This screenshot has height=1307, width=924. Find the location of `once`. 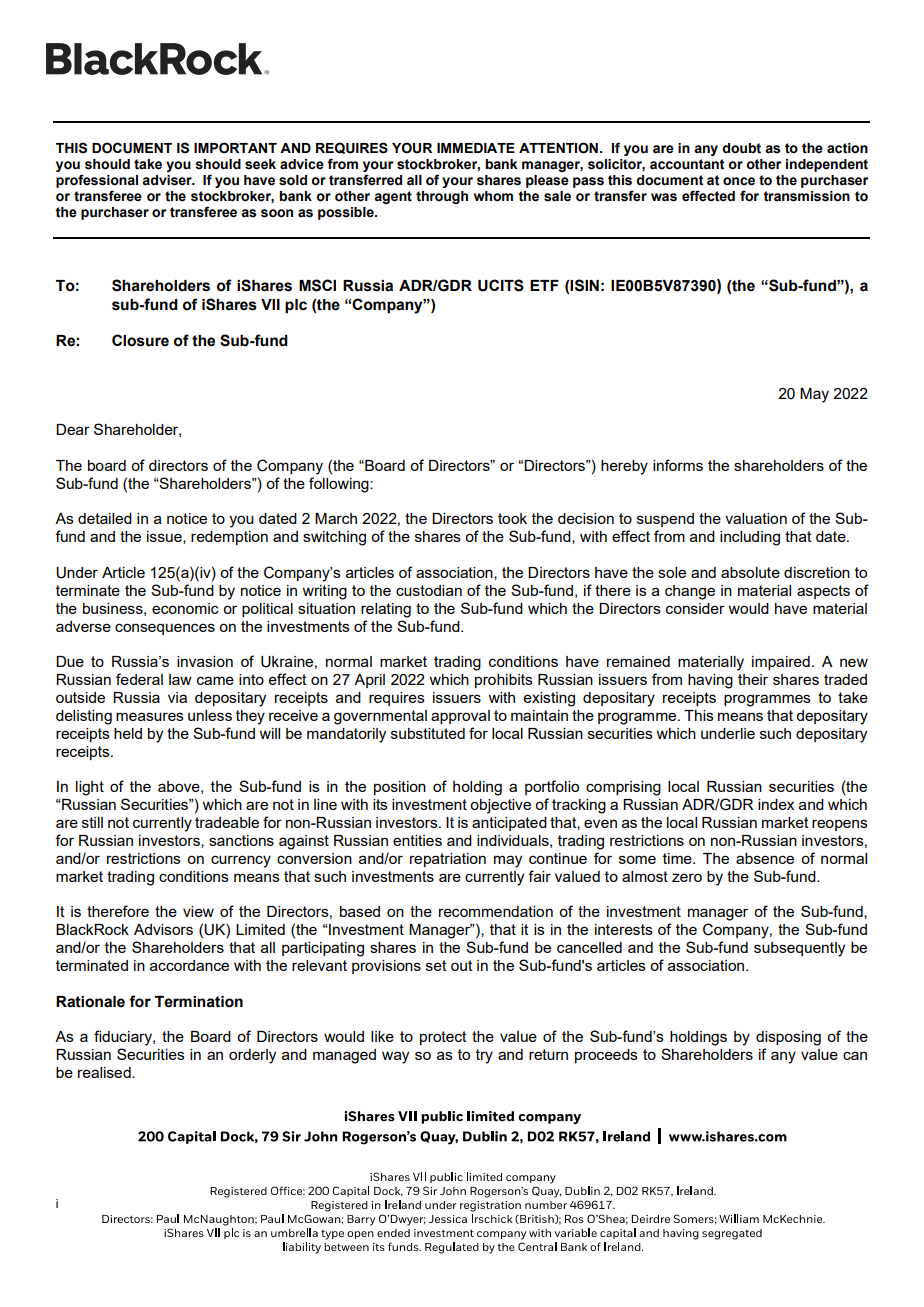

once is located at coordinates (739, 181).
